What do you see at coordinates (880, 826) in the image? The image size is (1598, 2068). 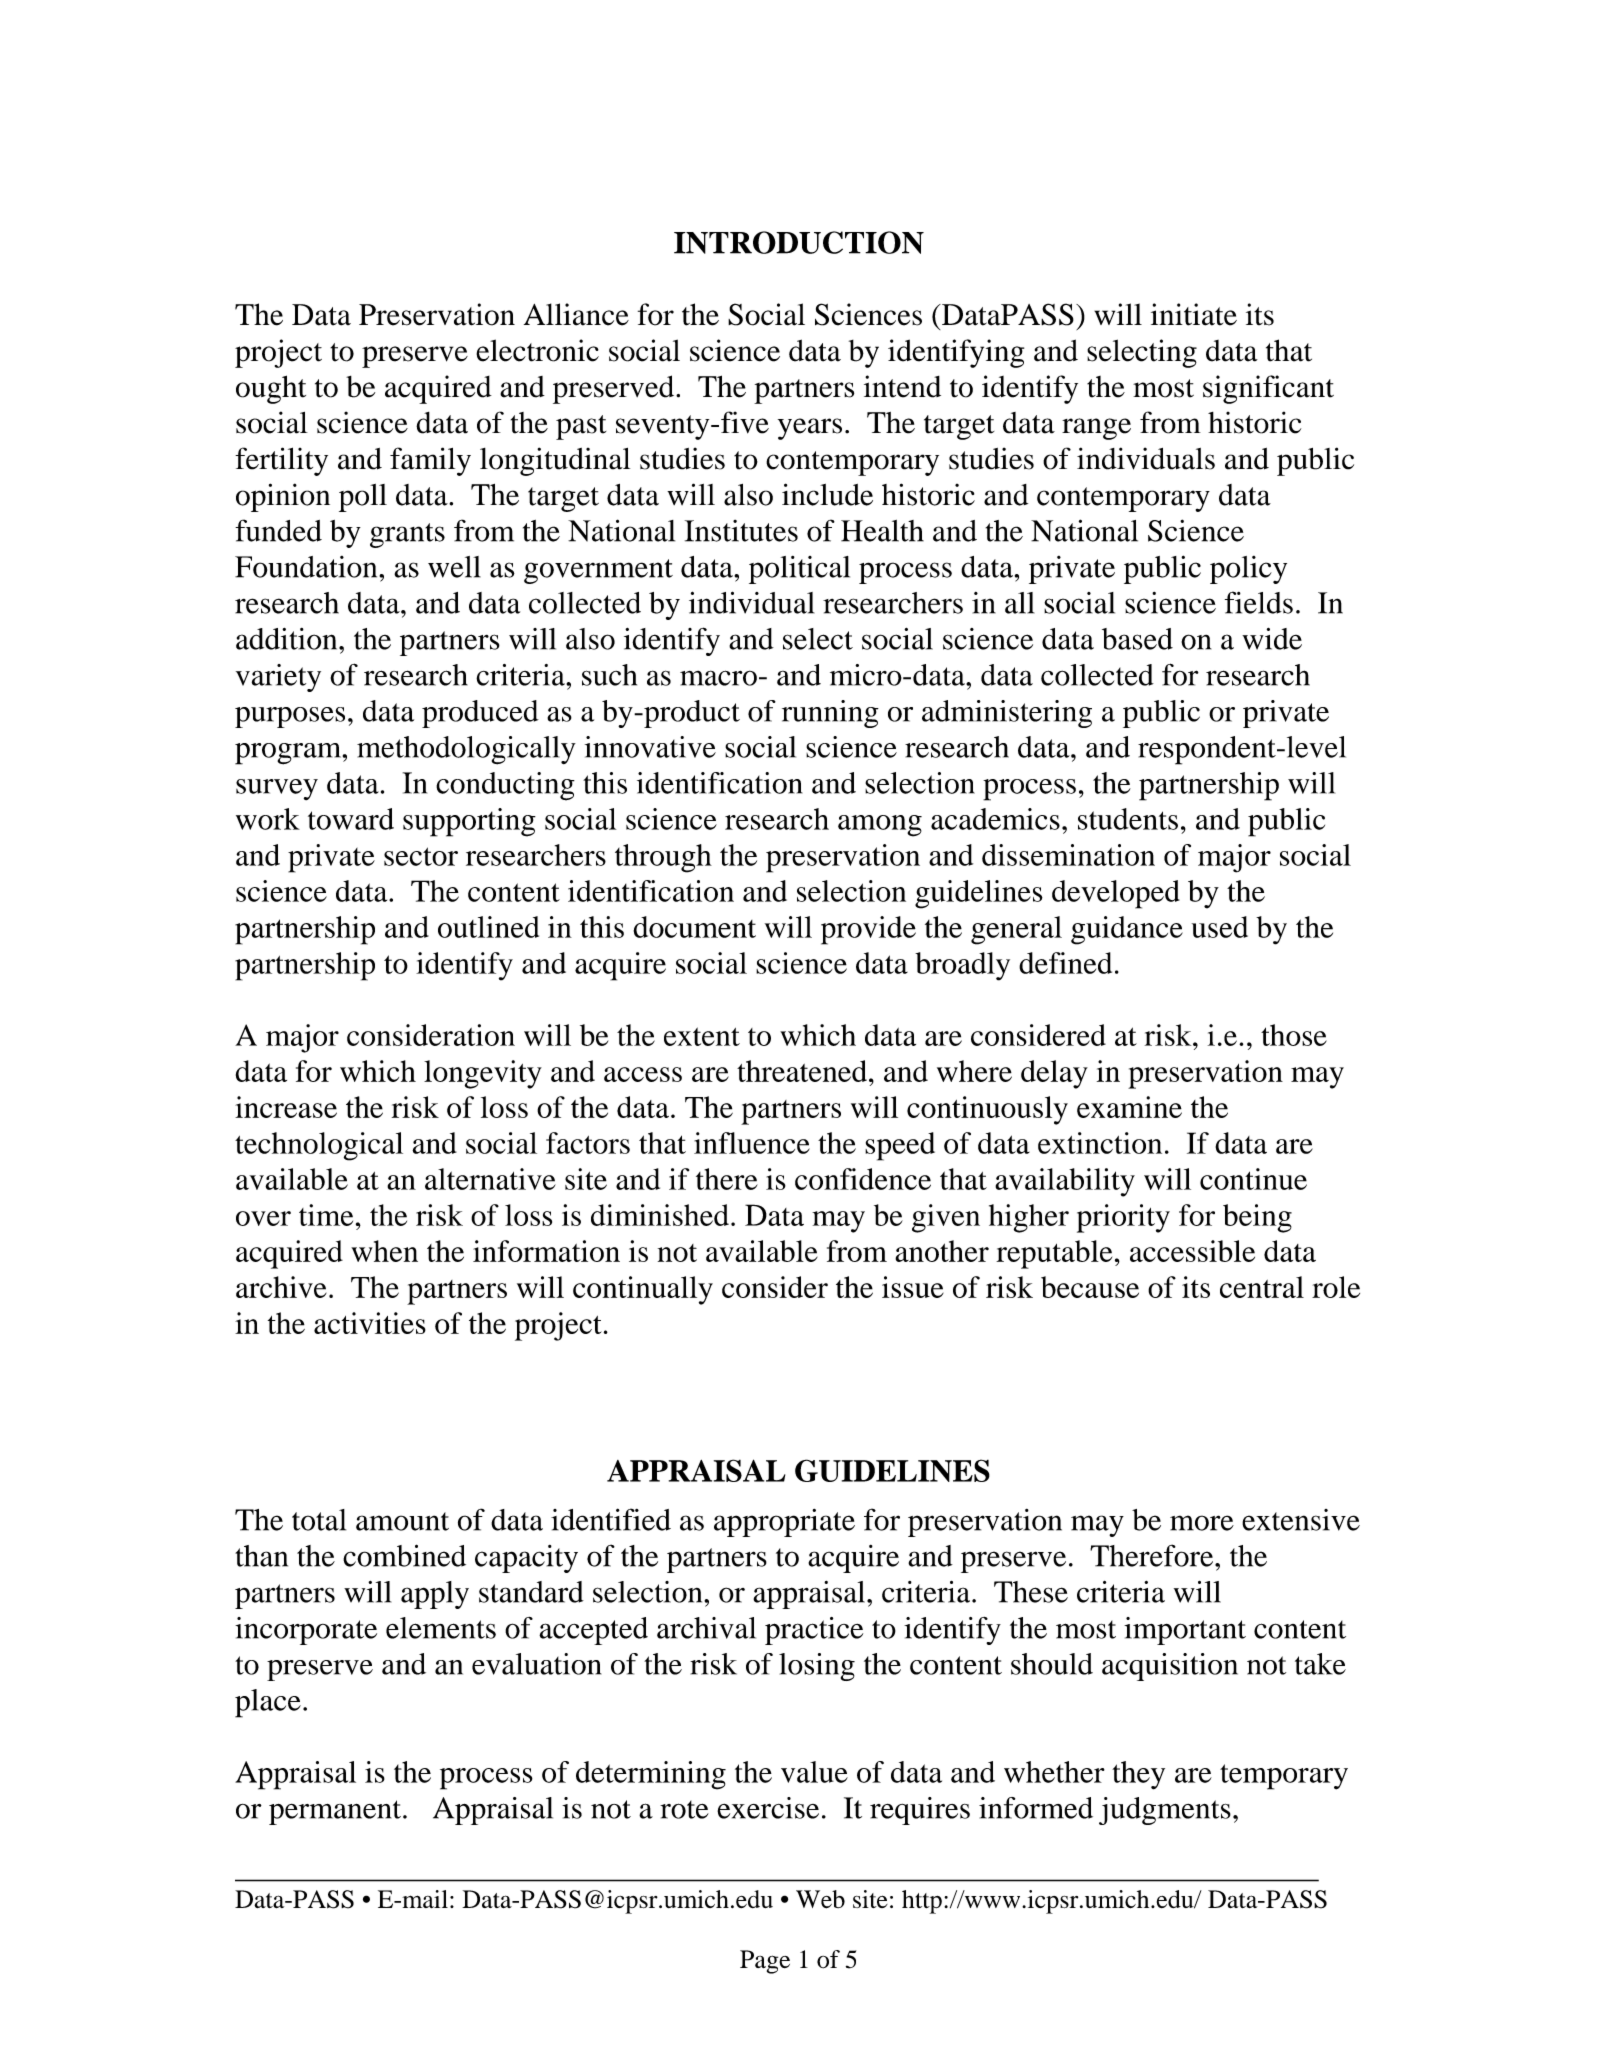 I see `among` at bounding box center [880, 826].
